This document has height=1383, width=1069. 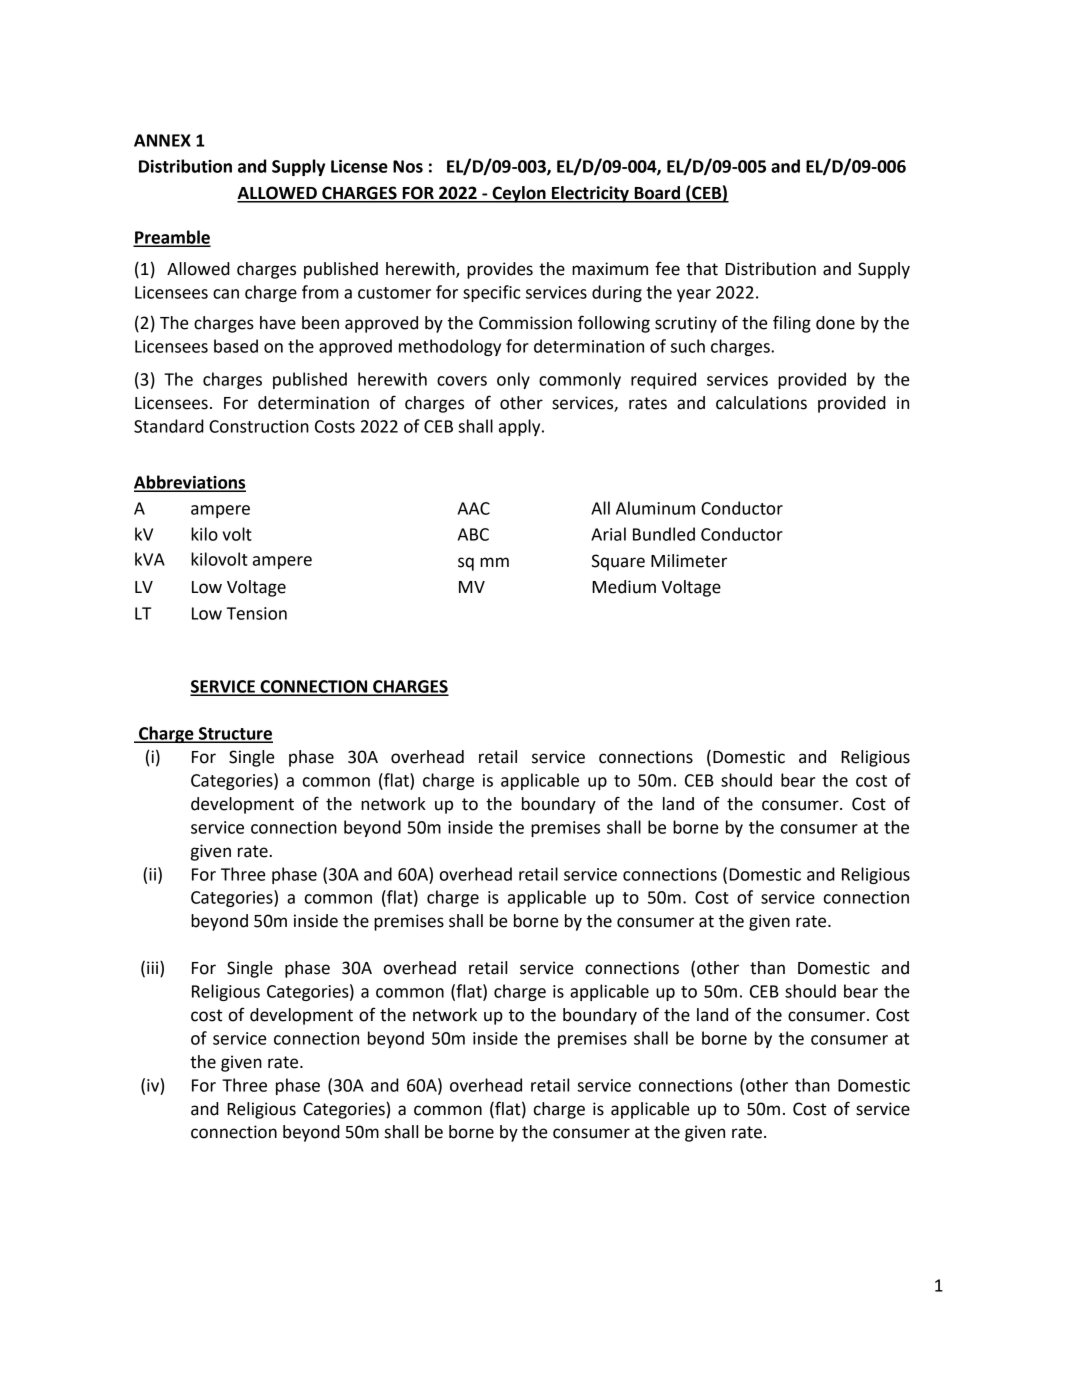 I want to click on Board, so click(x=657, y=194).
